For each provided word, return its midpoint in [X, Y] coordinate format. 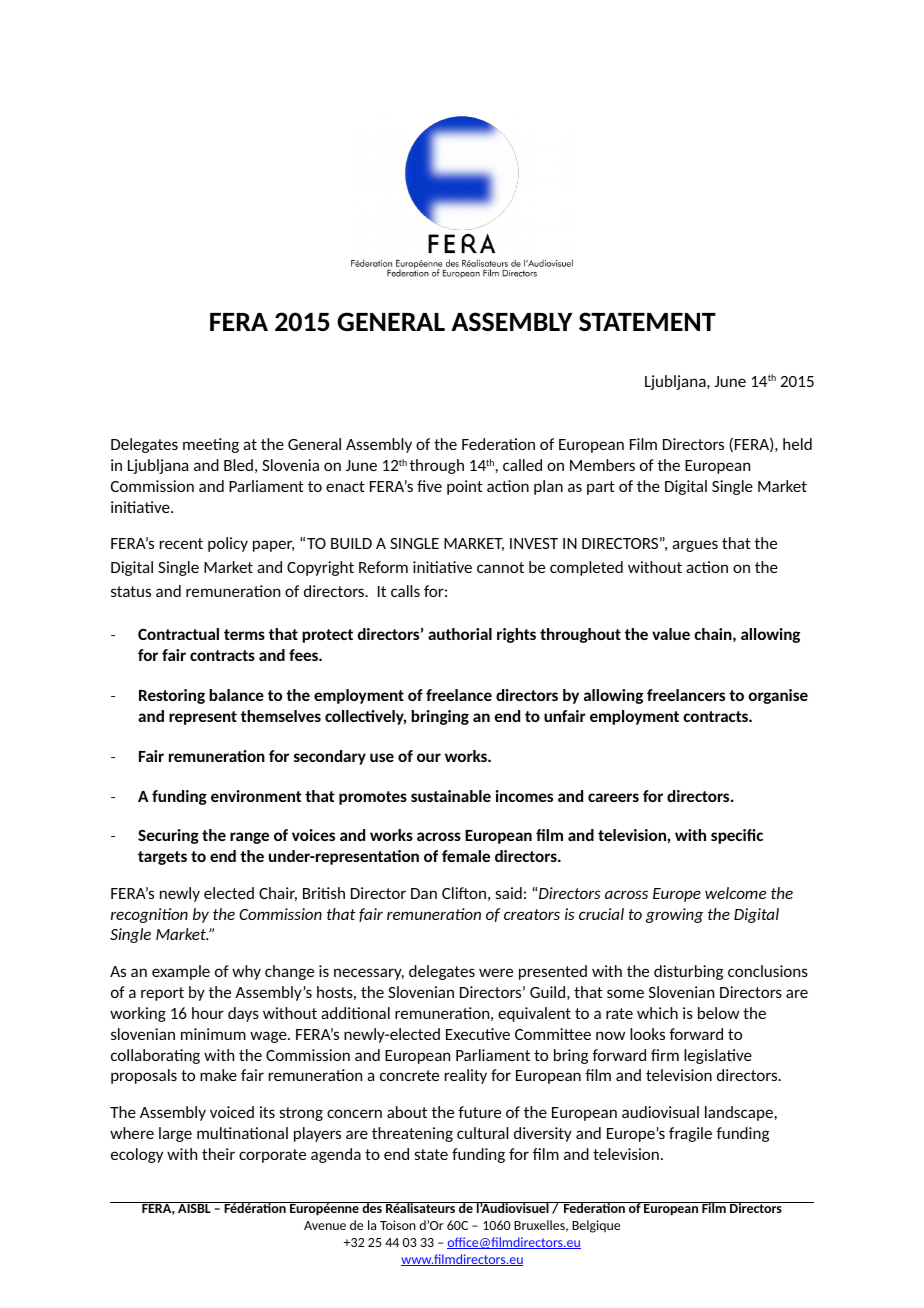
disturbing [688, 972]
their [218, 1154]
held [797, 444]
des [372, 1207]
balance [236, 695]
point [465, 487]
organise [778, 696]
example [181, 972]
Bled [238, 465]
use [382, 757]
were [496, 972]
